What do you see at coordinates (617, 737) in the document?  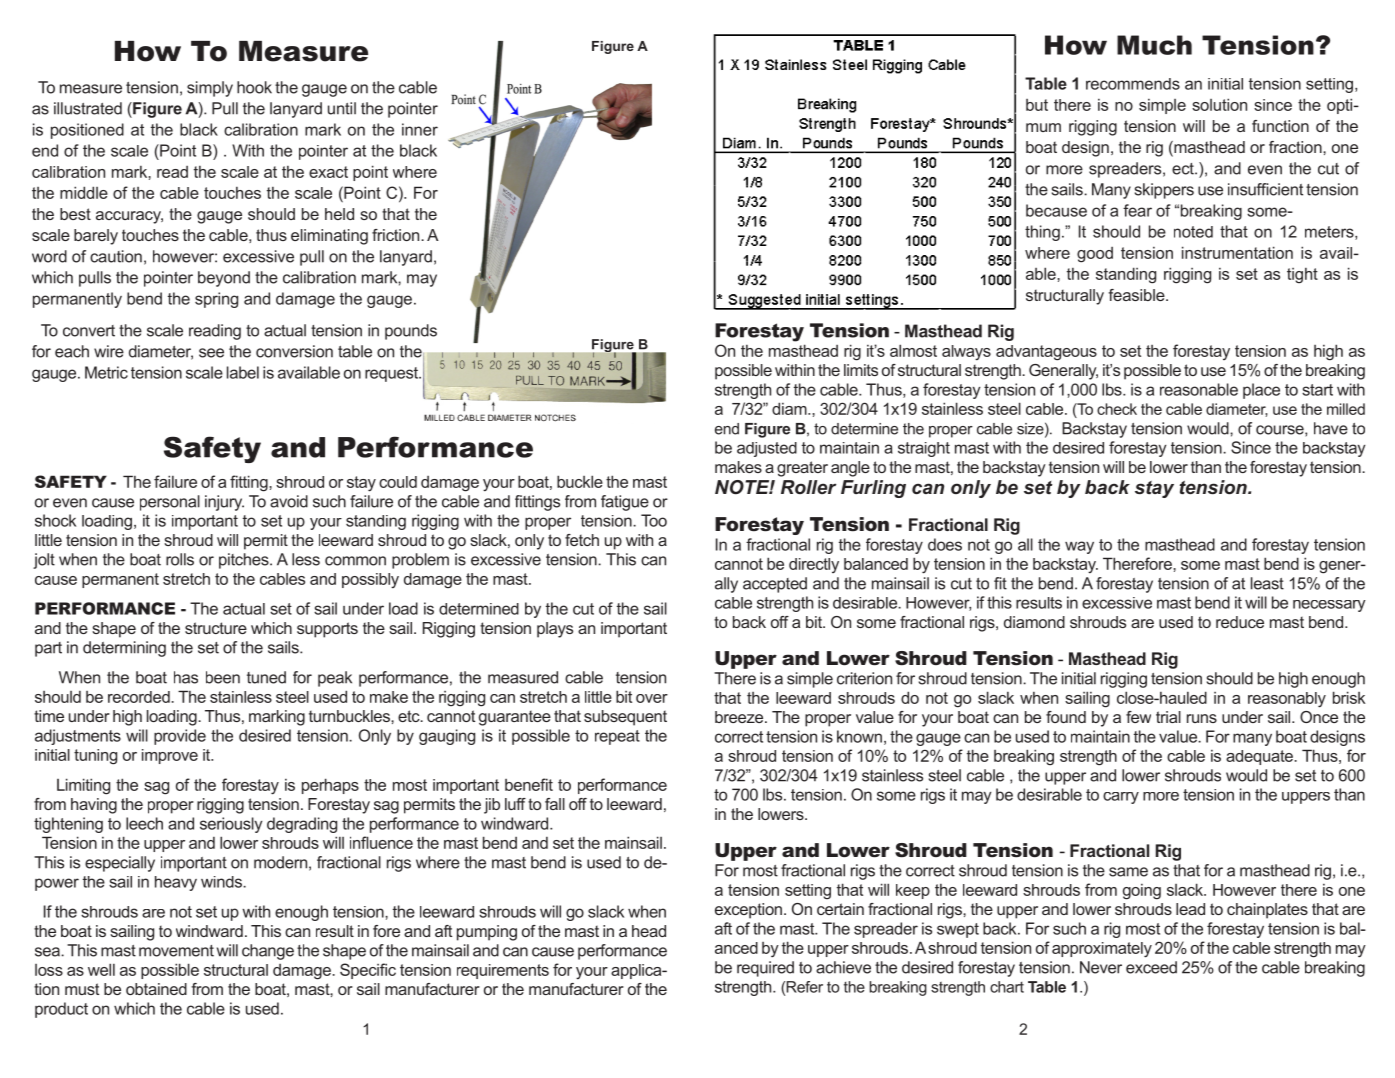 I see `repeat` at bounding box center [617, 737].
